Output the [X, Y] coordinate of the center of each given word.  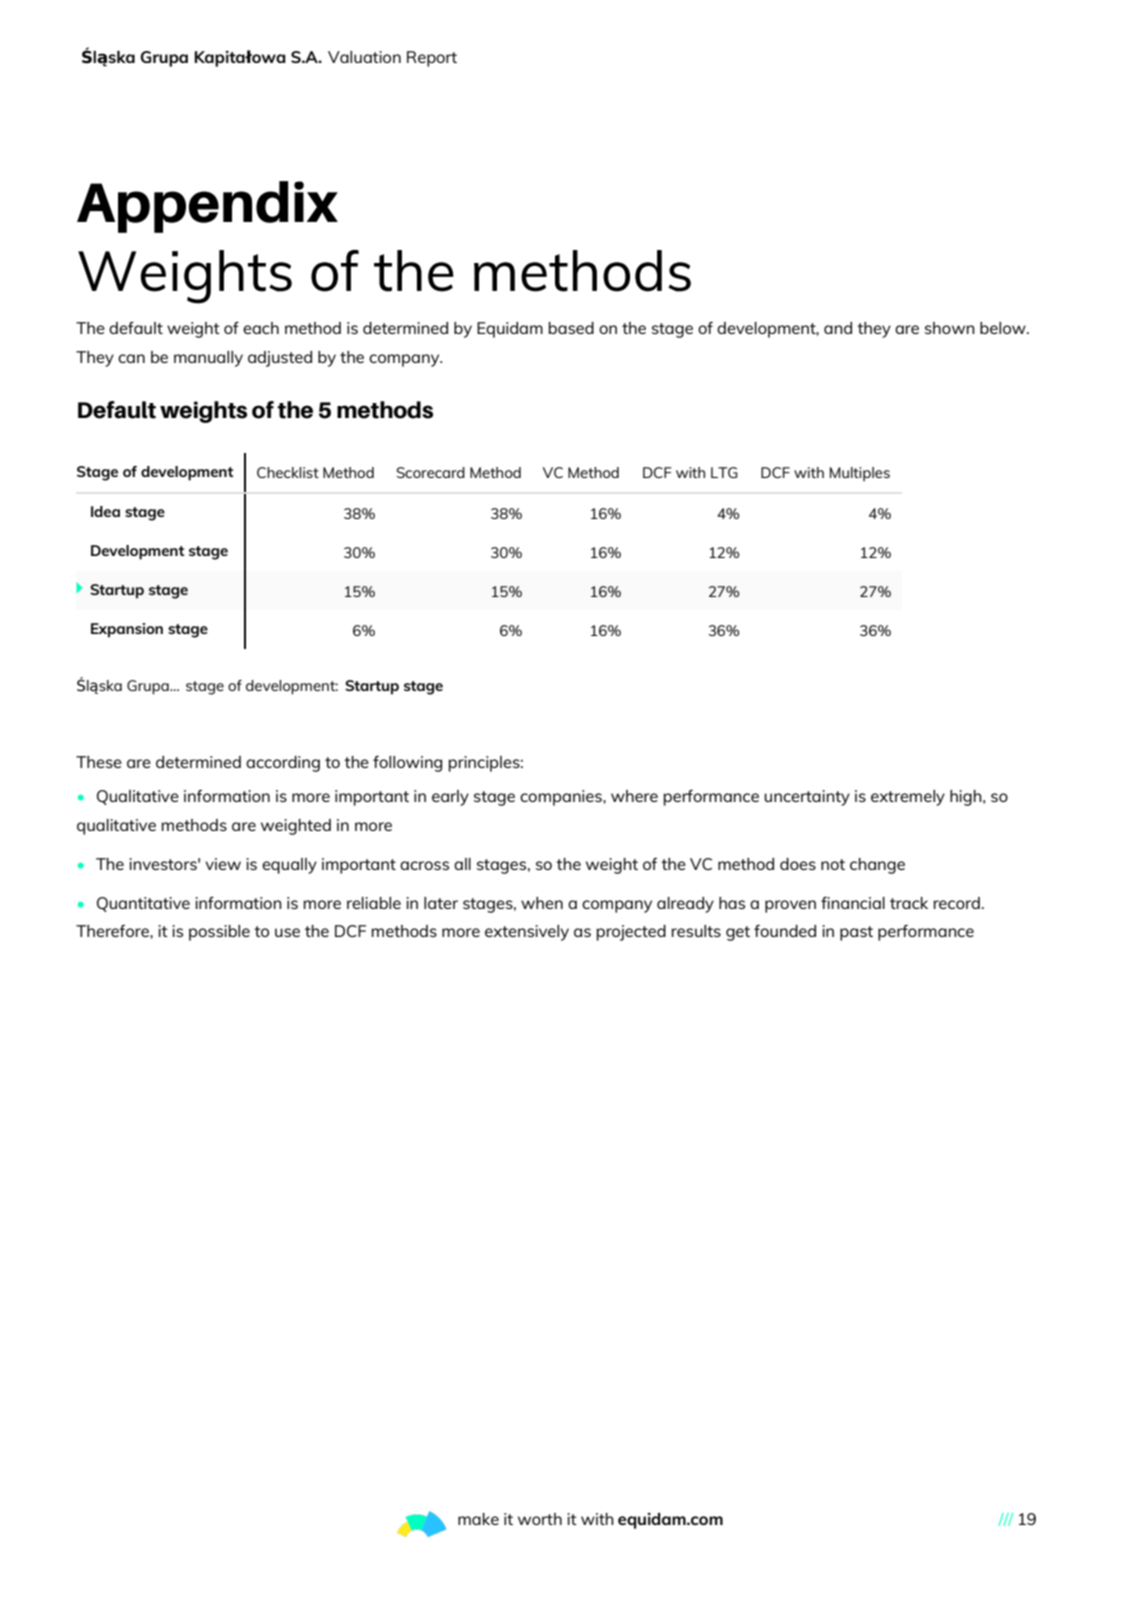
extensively [527, 933]
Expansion [127, 630]
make [478, 1519]
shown [950, 328]
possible [219, 933]
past [856, 933]
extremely [908, 798]
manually [208, 359]
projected [631, 933]
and [838, 328]
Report [432, 59]
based [571, 328]
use [287, 932]
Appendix [207, 207]
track [909, 903]
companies [562, 798]
